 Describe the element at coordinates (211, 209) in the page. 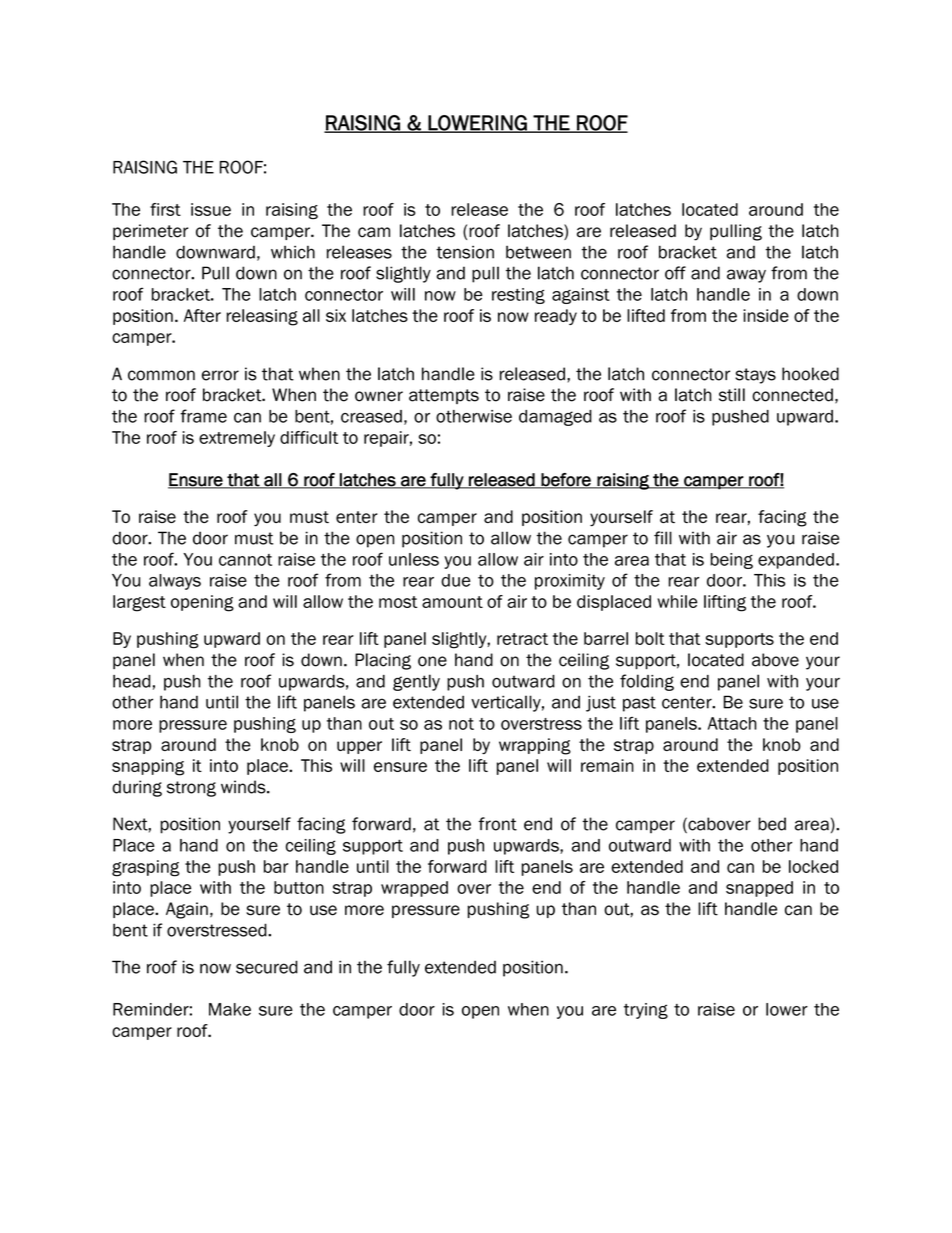

I see `issue` at that location.
